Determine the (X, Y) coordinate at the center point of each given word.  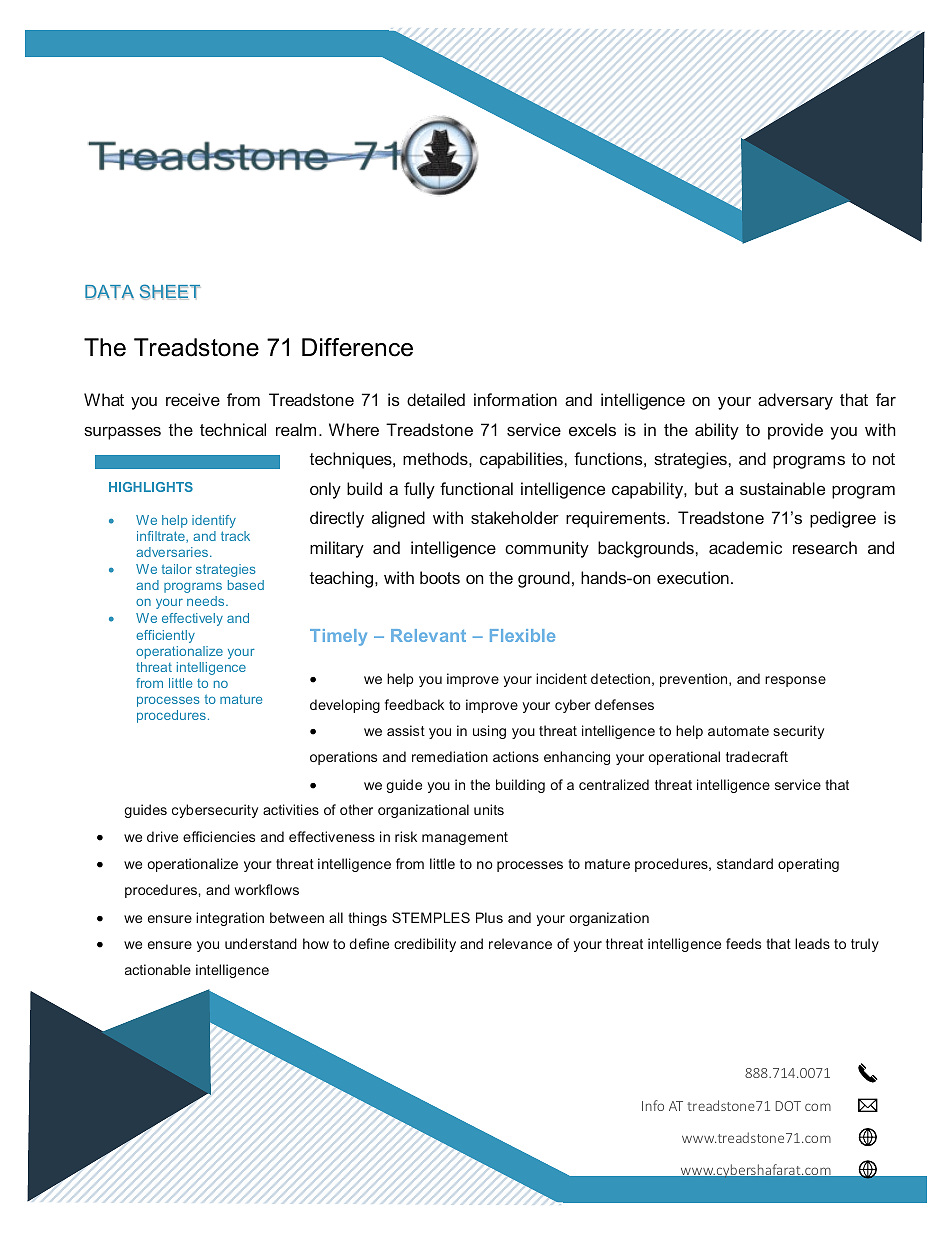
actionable (158, 969)
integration (230, 919)
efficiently (165, 636)
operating (808, 865)
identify (214, 521)
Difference (357, 347)
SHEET (170, 292)
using (489, 732)
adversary (795, 401)
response (795, 681)
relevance (520, 943)
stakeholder (515, 517)
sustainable (782, 488)
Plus (489, 917)
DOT (788, 1106)
